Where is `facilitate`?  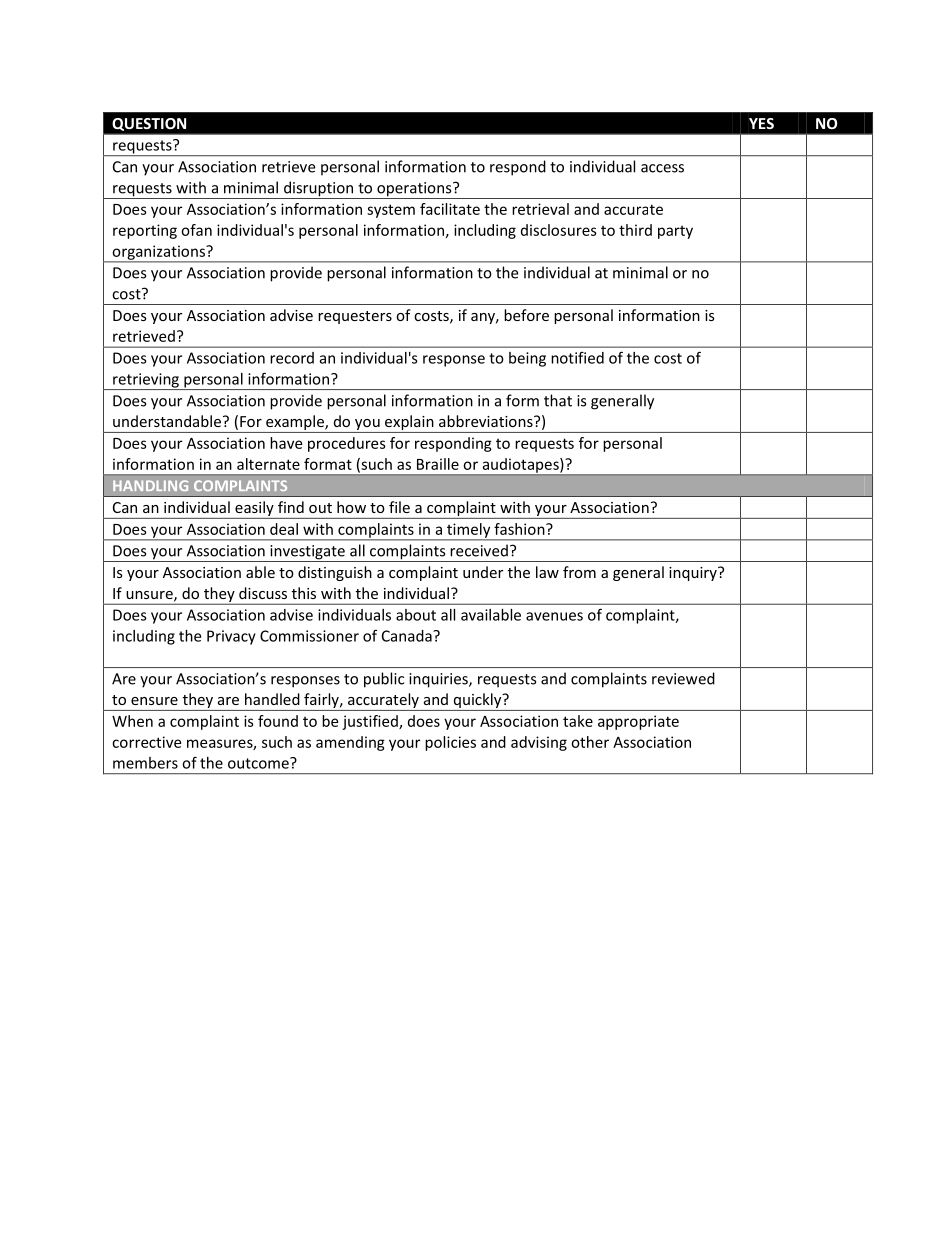 facilitate is located at coordinates (450, 209).
